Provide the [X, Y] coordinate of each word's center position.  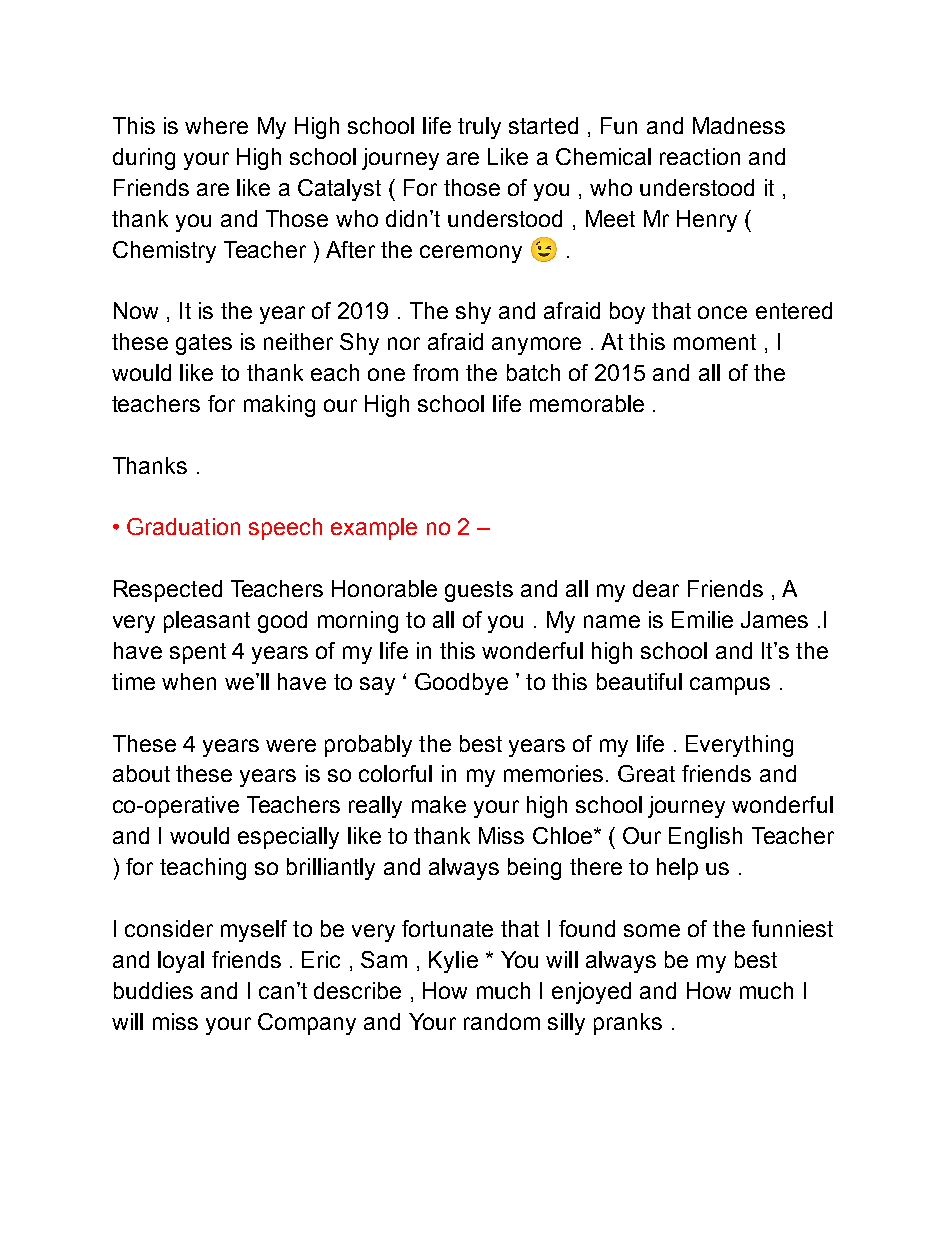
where [216, 125]
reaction [700, 156]
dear [656, 588]
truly [479, 128]
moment [715, 342]
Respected [168, 591]
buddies [153, 990]
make [439, 804]
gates [204, 344]
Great [646, 773]
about [141, 773]
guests [479, 591]
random [502, 1021]
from [435, 372]
